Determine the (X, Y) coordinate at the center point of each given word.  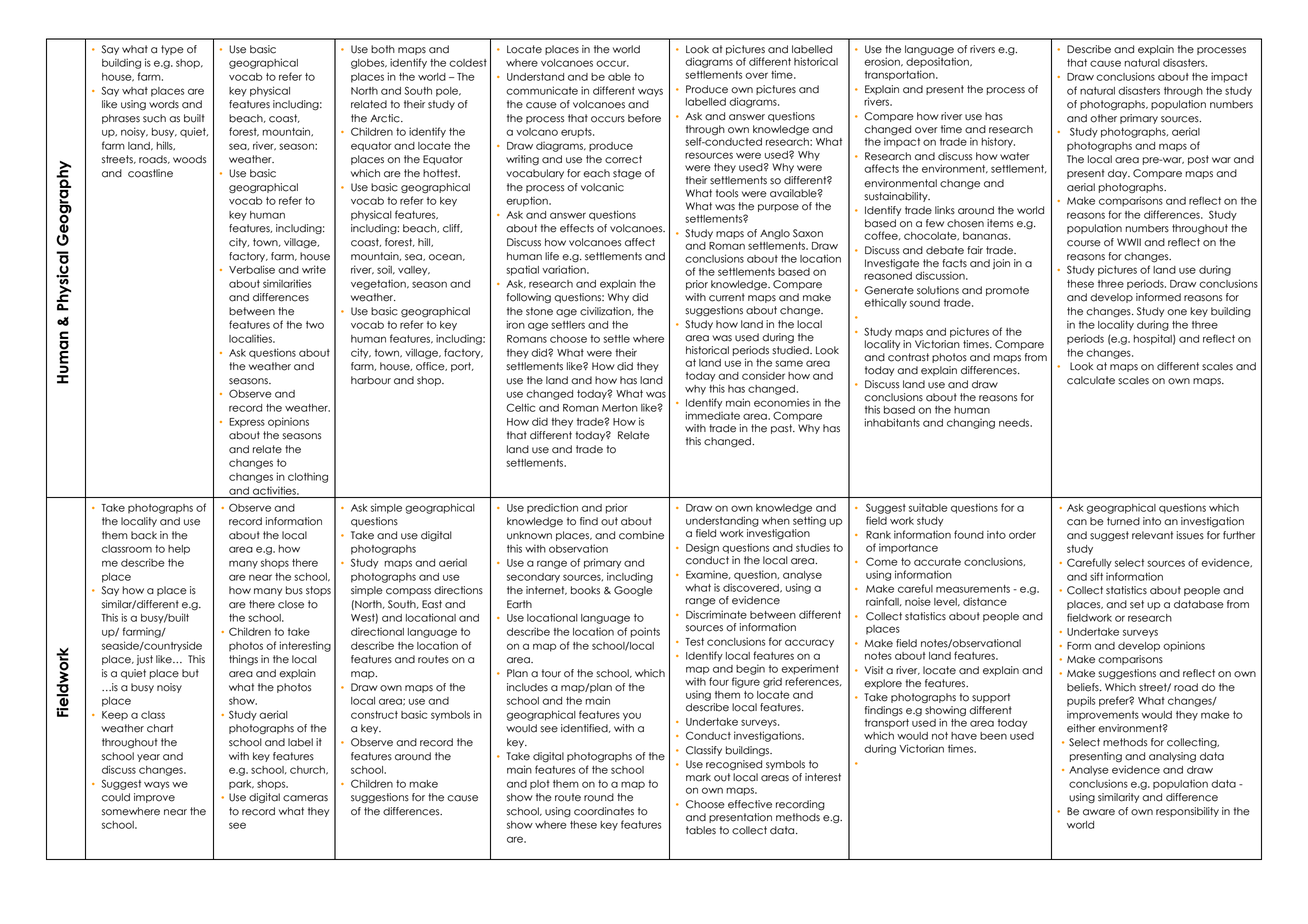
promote (1007, 291)
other (1103, 118)
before (644, 118)
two (315, 325)
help (179, 550)
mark (698, 777)
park (241, 785)
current (727, 297)
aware (1099, 812)
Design (702, 548)
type (172, 50)
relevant (1152, 535)
